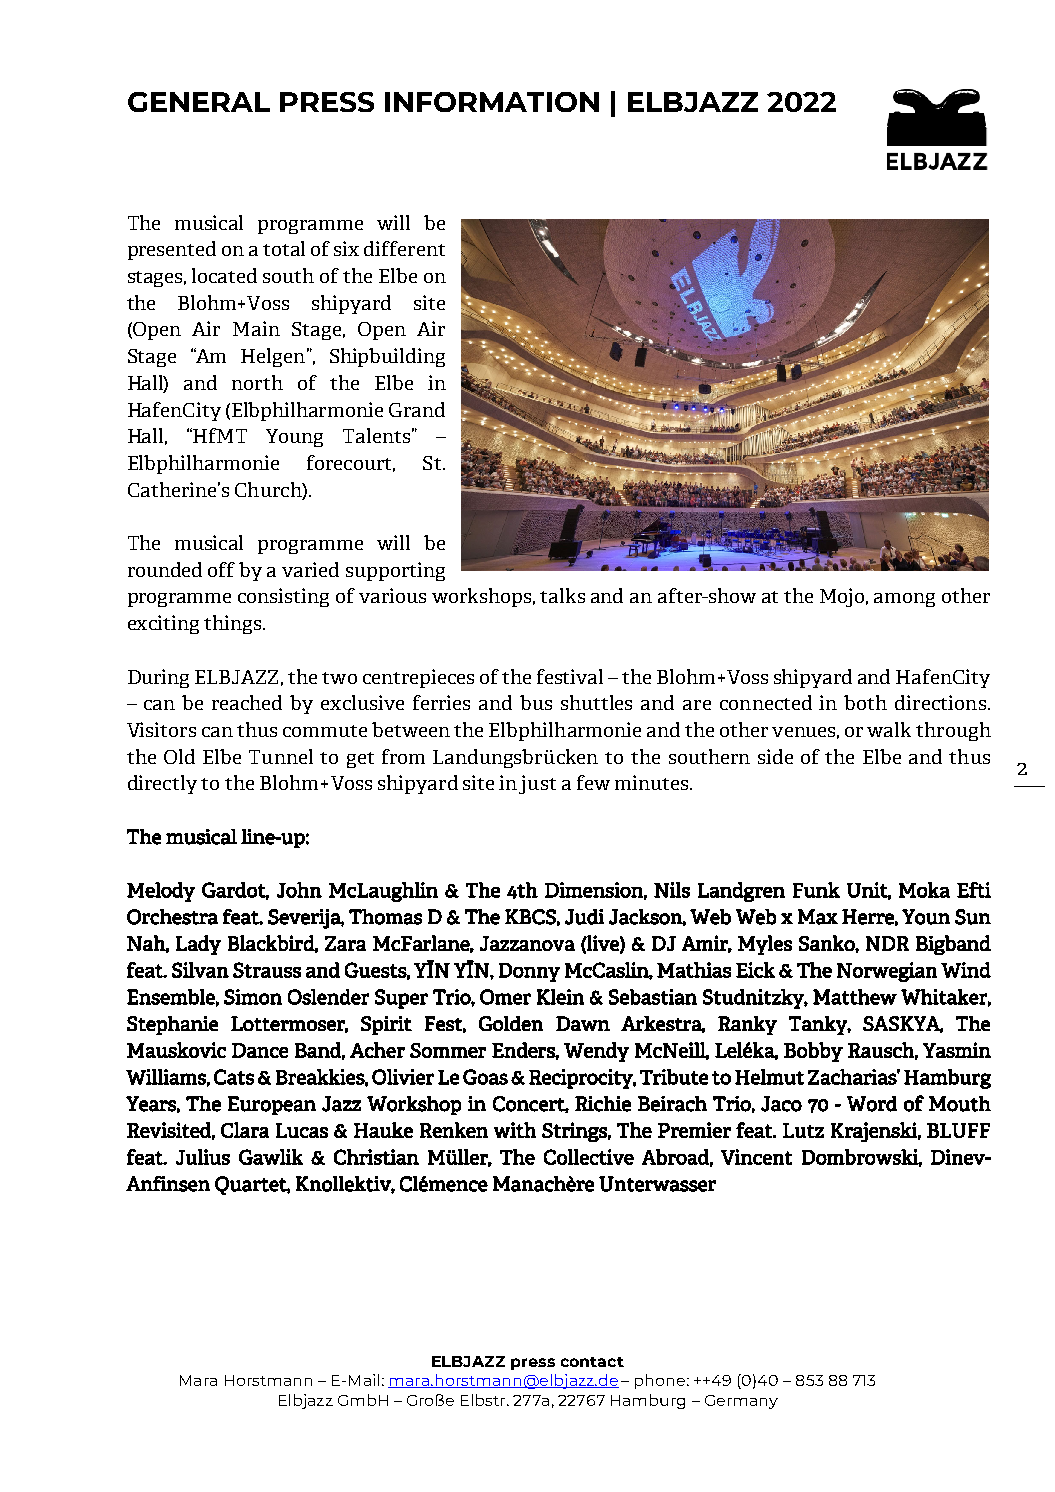 This page has width=1055, height=1492. Describe the element at coordinates (844, 597) in the page. I see `Mojo` at that location.
